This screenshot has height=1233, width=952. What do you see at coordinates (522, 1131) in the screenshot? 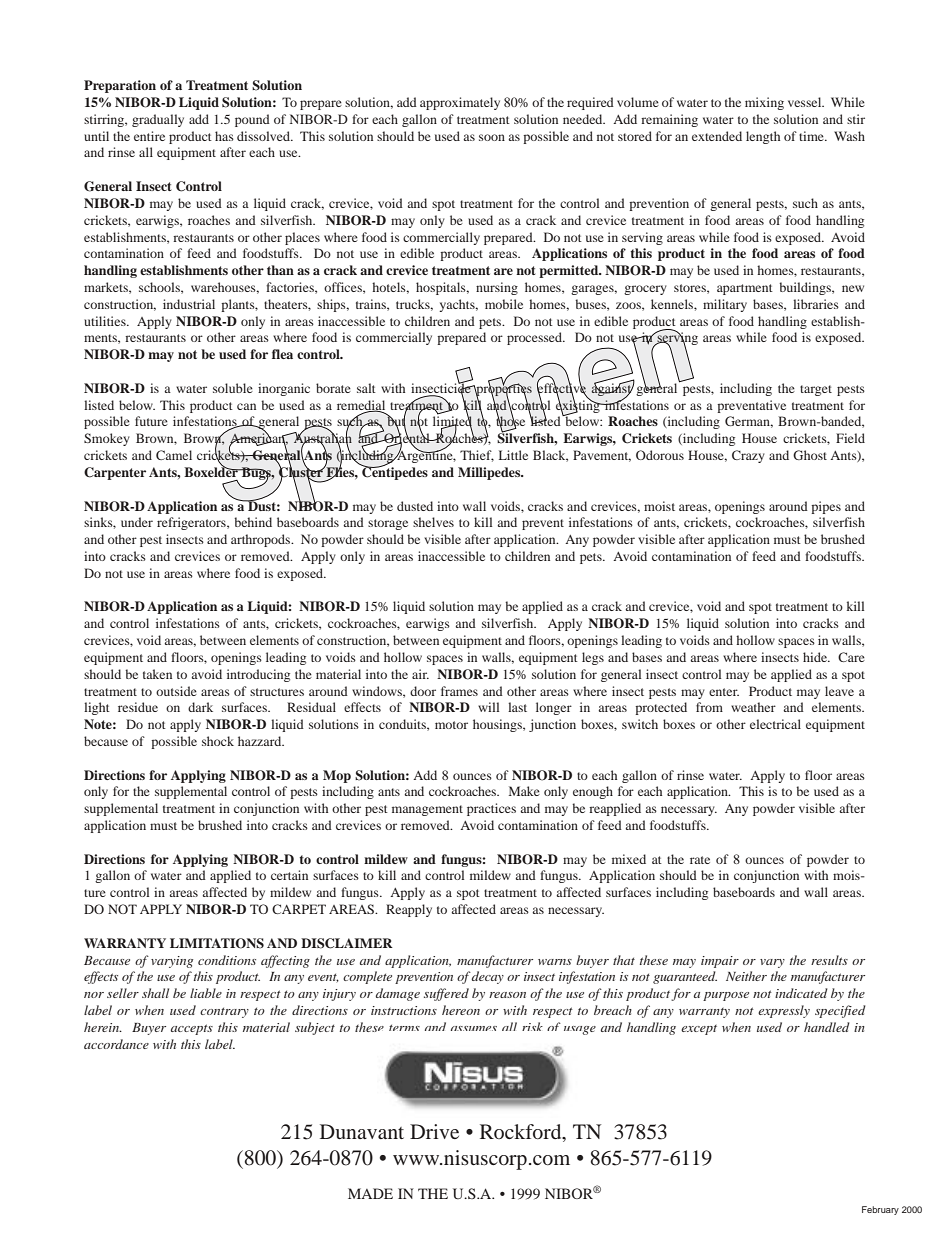
I see `Rockford` at bounding box center [522, 1131].
